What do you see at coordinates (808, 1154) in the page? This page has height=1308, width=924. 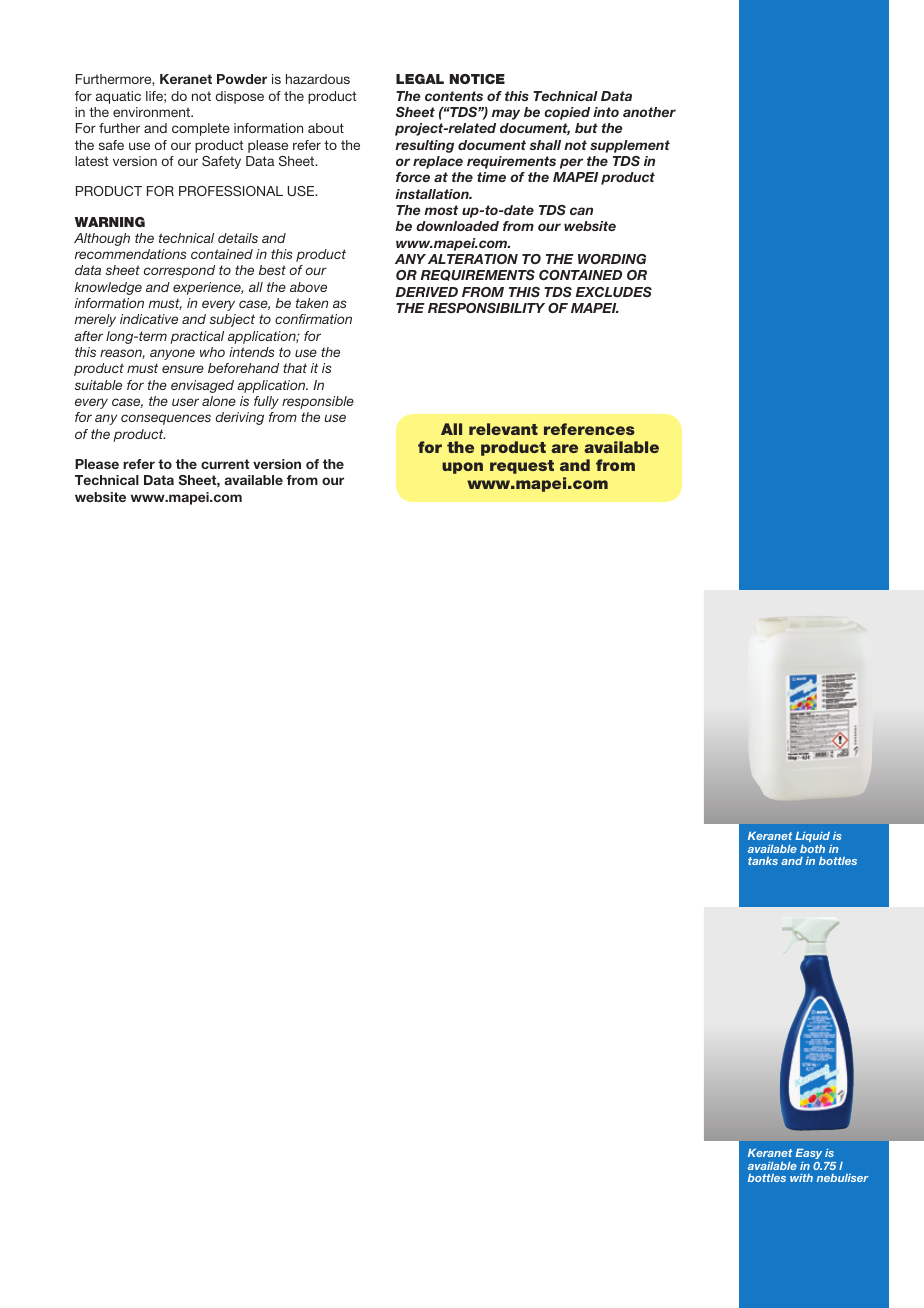 I see `Easy` at bounding box center [808, 1154].
